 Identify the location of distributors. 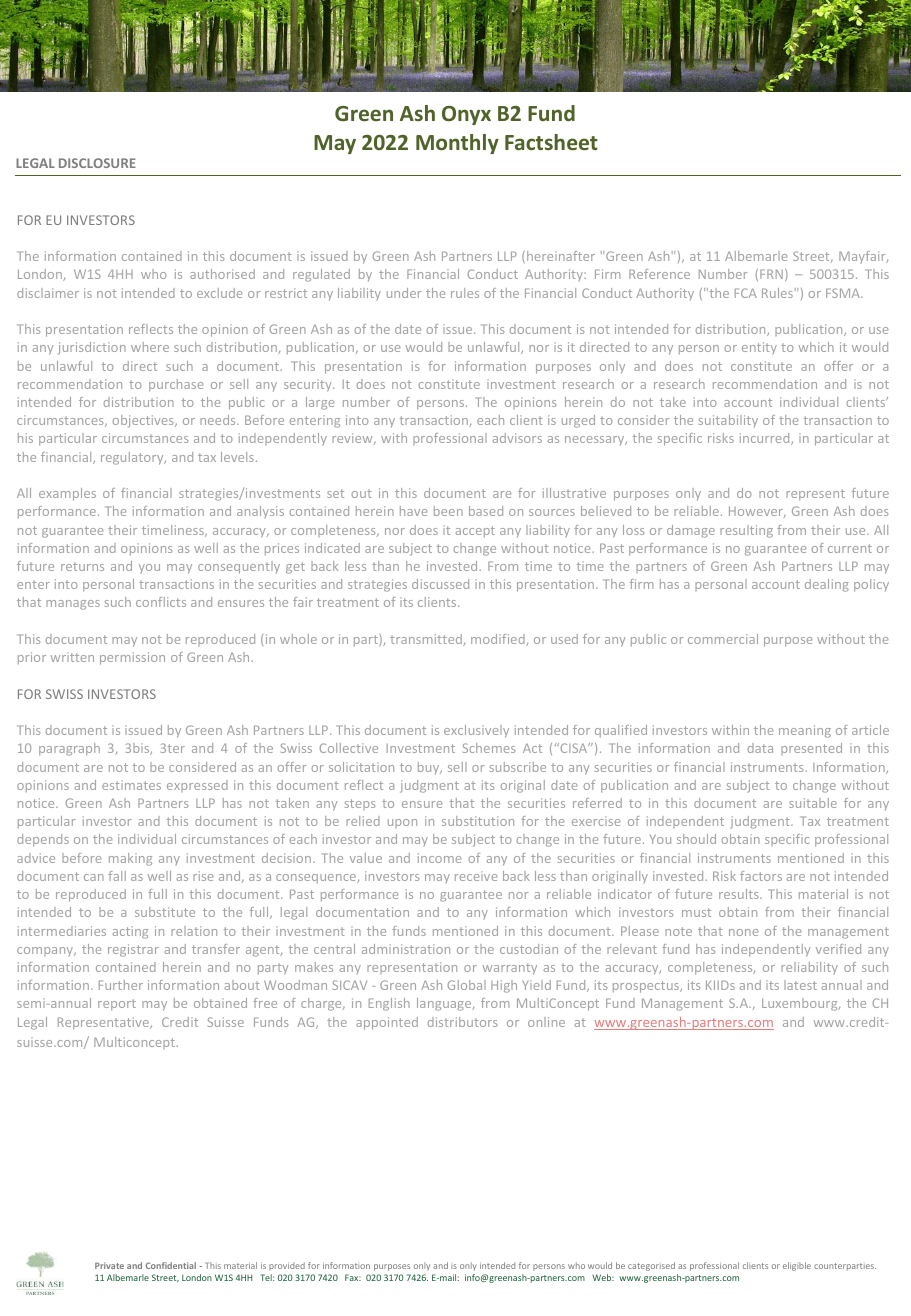
(462, 1022).
